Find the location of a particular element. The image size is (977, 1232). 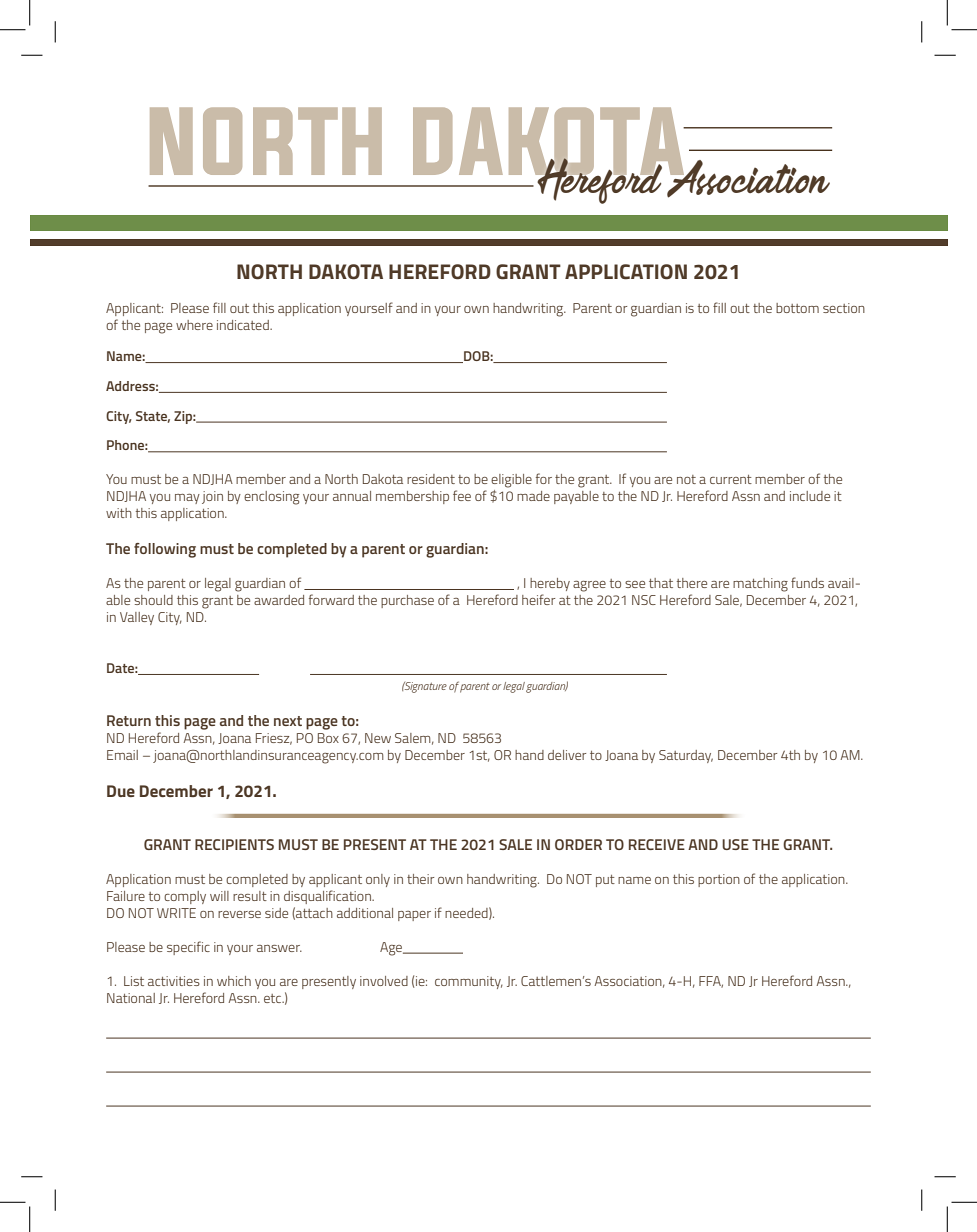

fee is located at coordinates (462, 495).
